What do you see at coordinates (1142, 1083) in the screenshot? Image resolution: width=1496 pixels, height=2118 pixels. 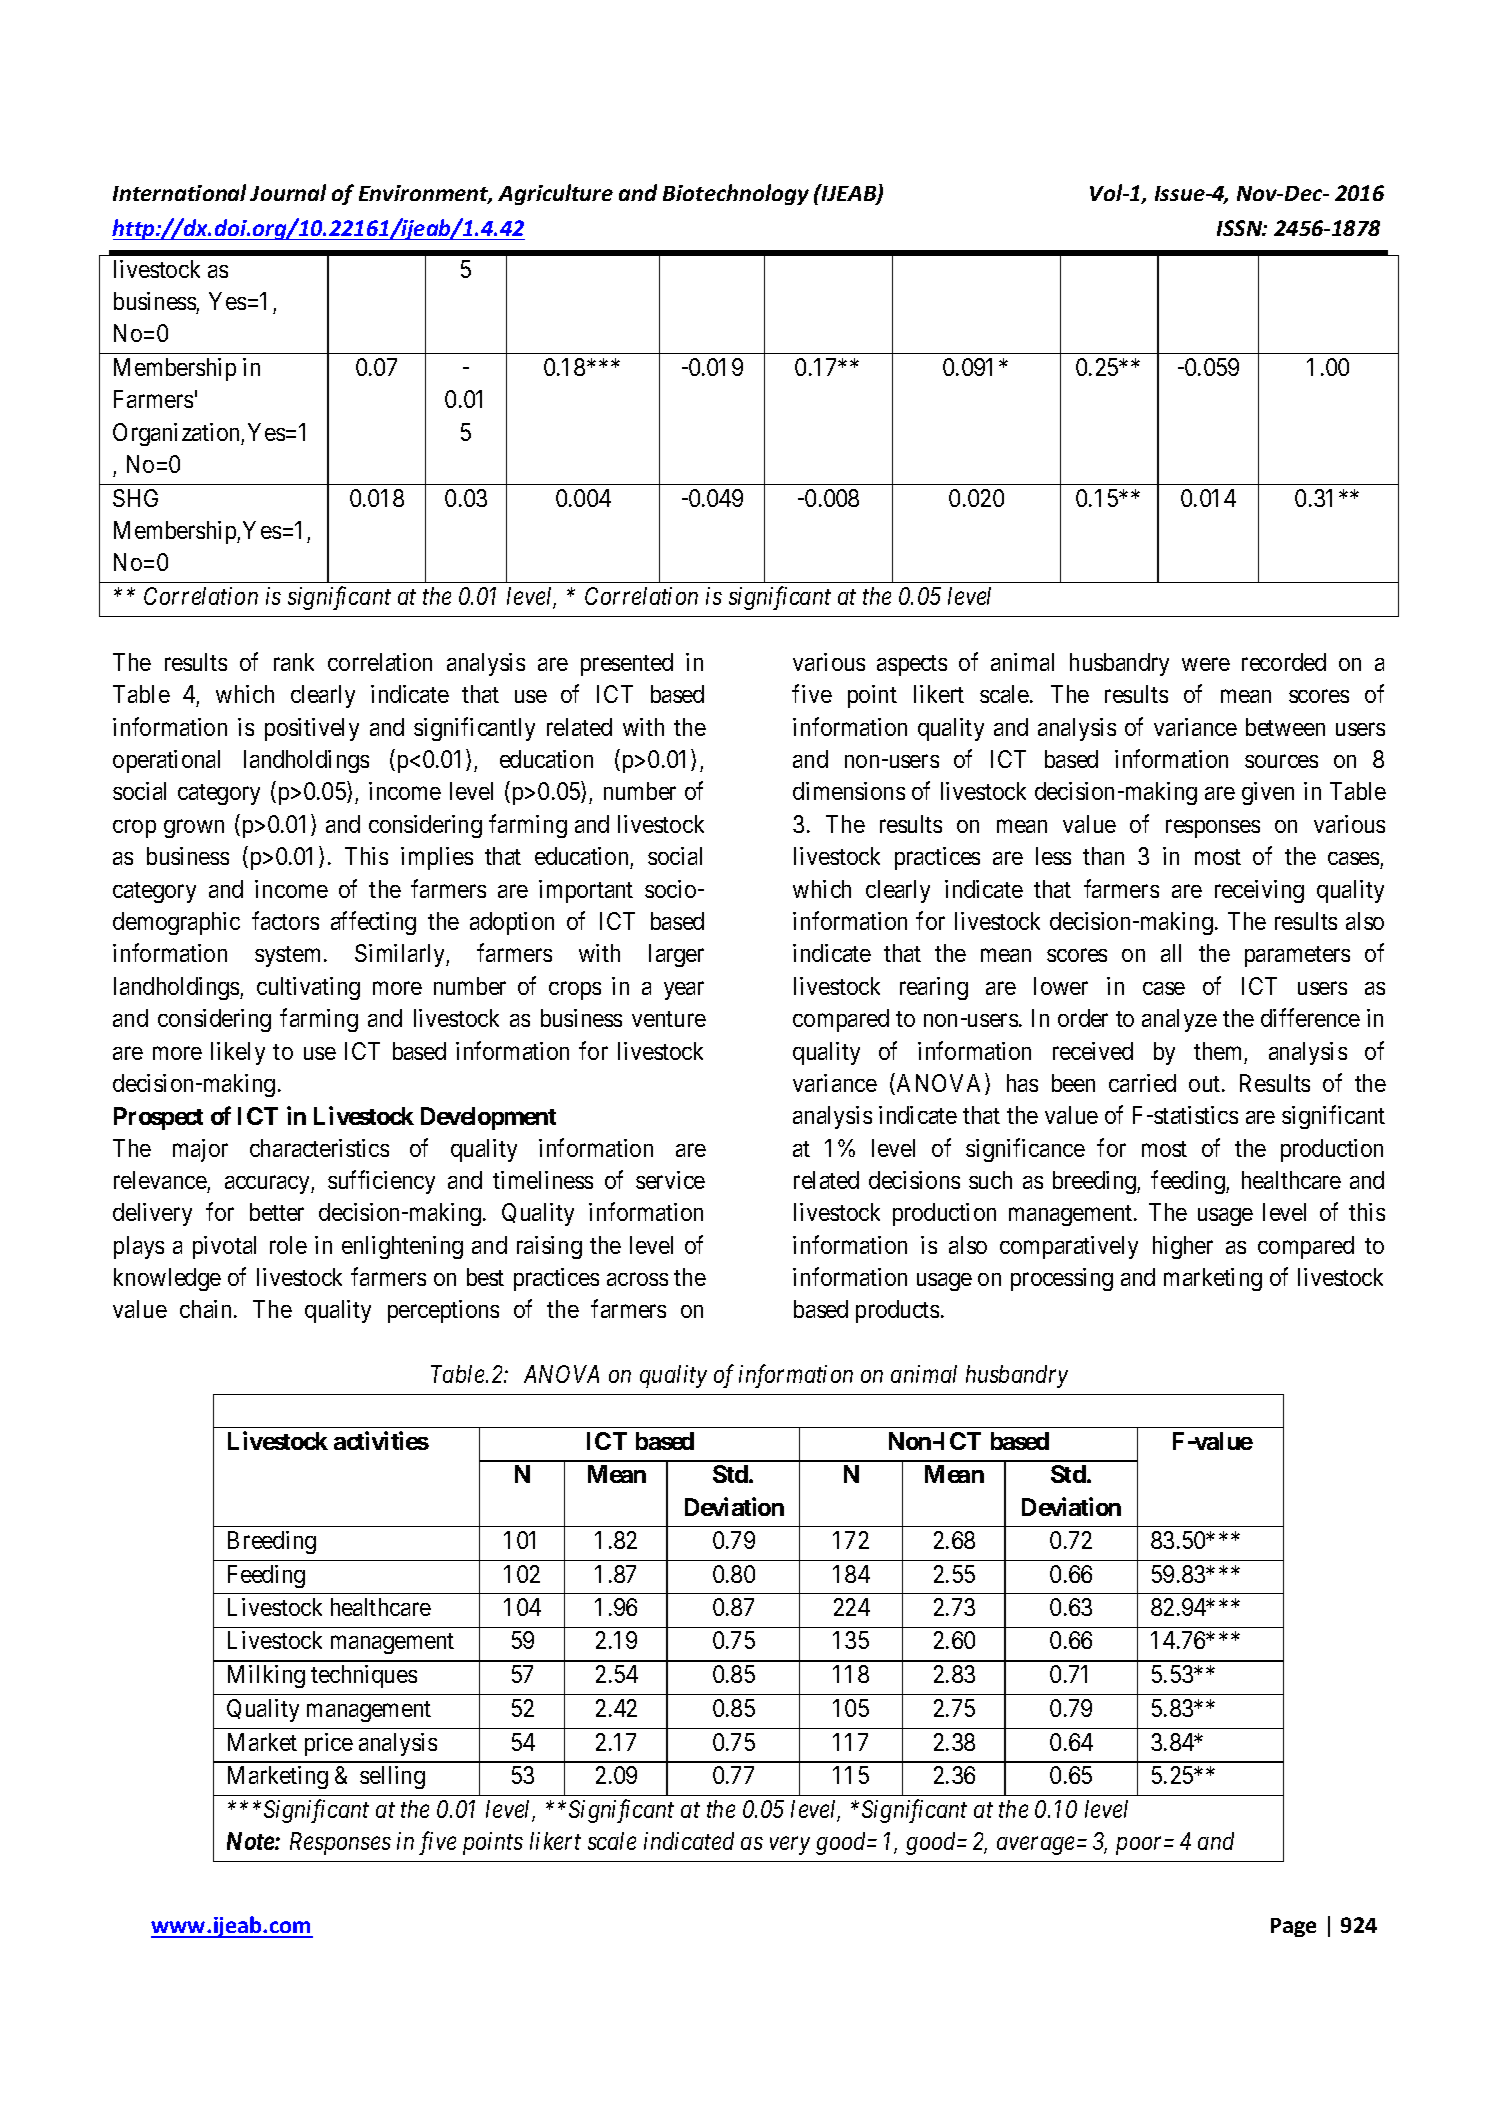 I see `carried` at bounding box center [1142, 1083].
